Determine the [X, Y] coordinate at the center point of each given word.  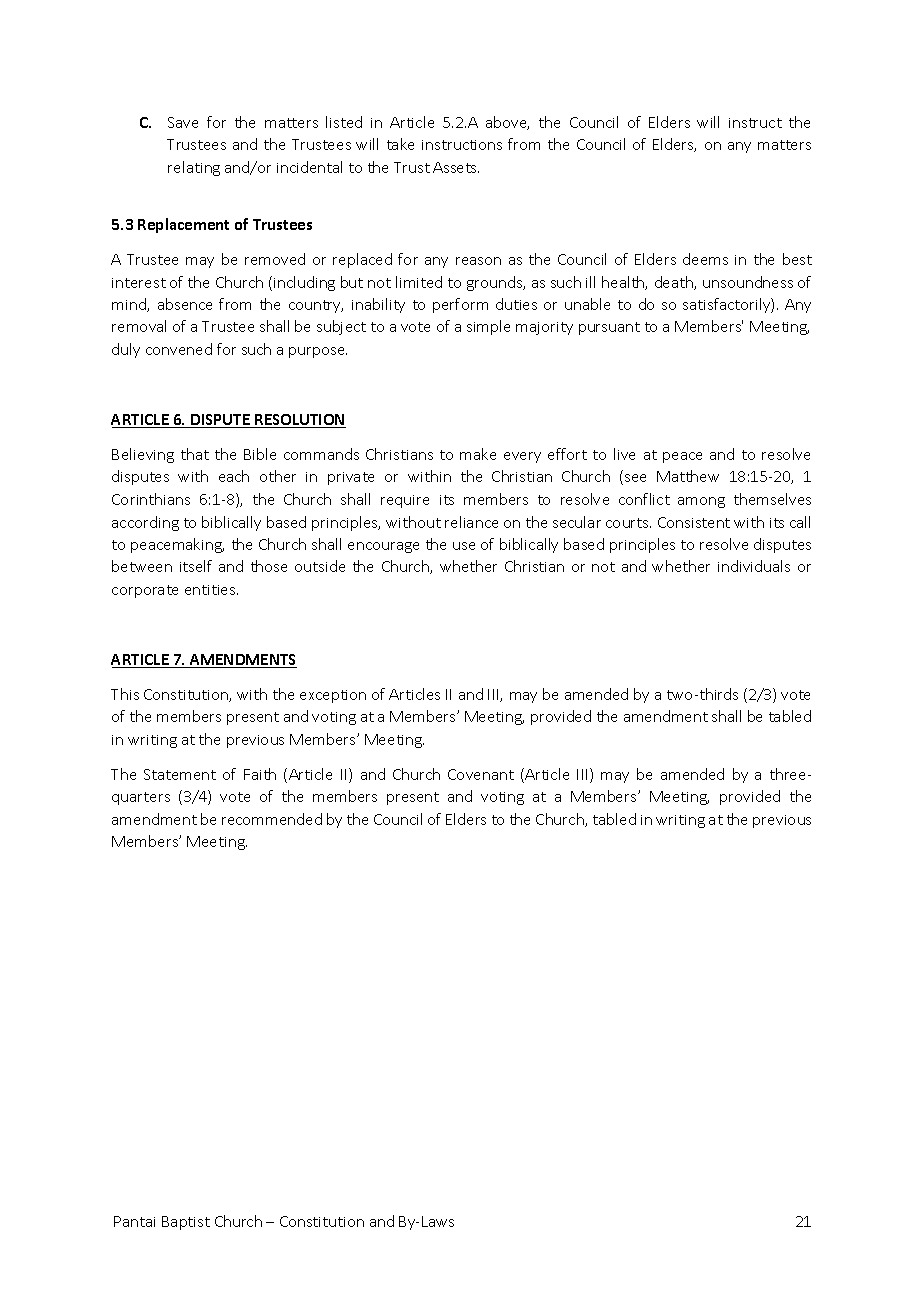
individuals [754, 566]
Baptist [186, 1223]
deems [705, 259]
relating [194, 168]
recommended [272, 819]
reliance [471, 522]
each [234, 476]
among [701, 502]
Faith [260, 774]
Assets [456, 167]
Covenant [481, 774]
